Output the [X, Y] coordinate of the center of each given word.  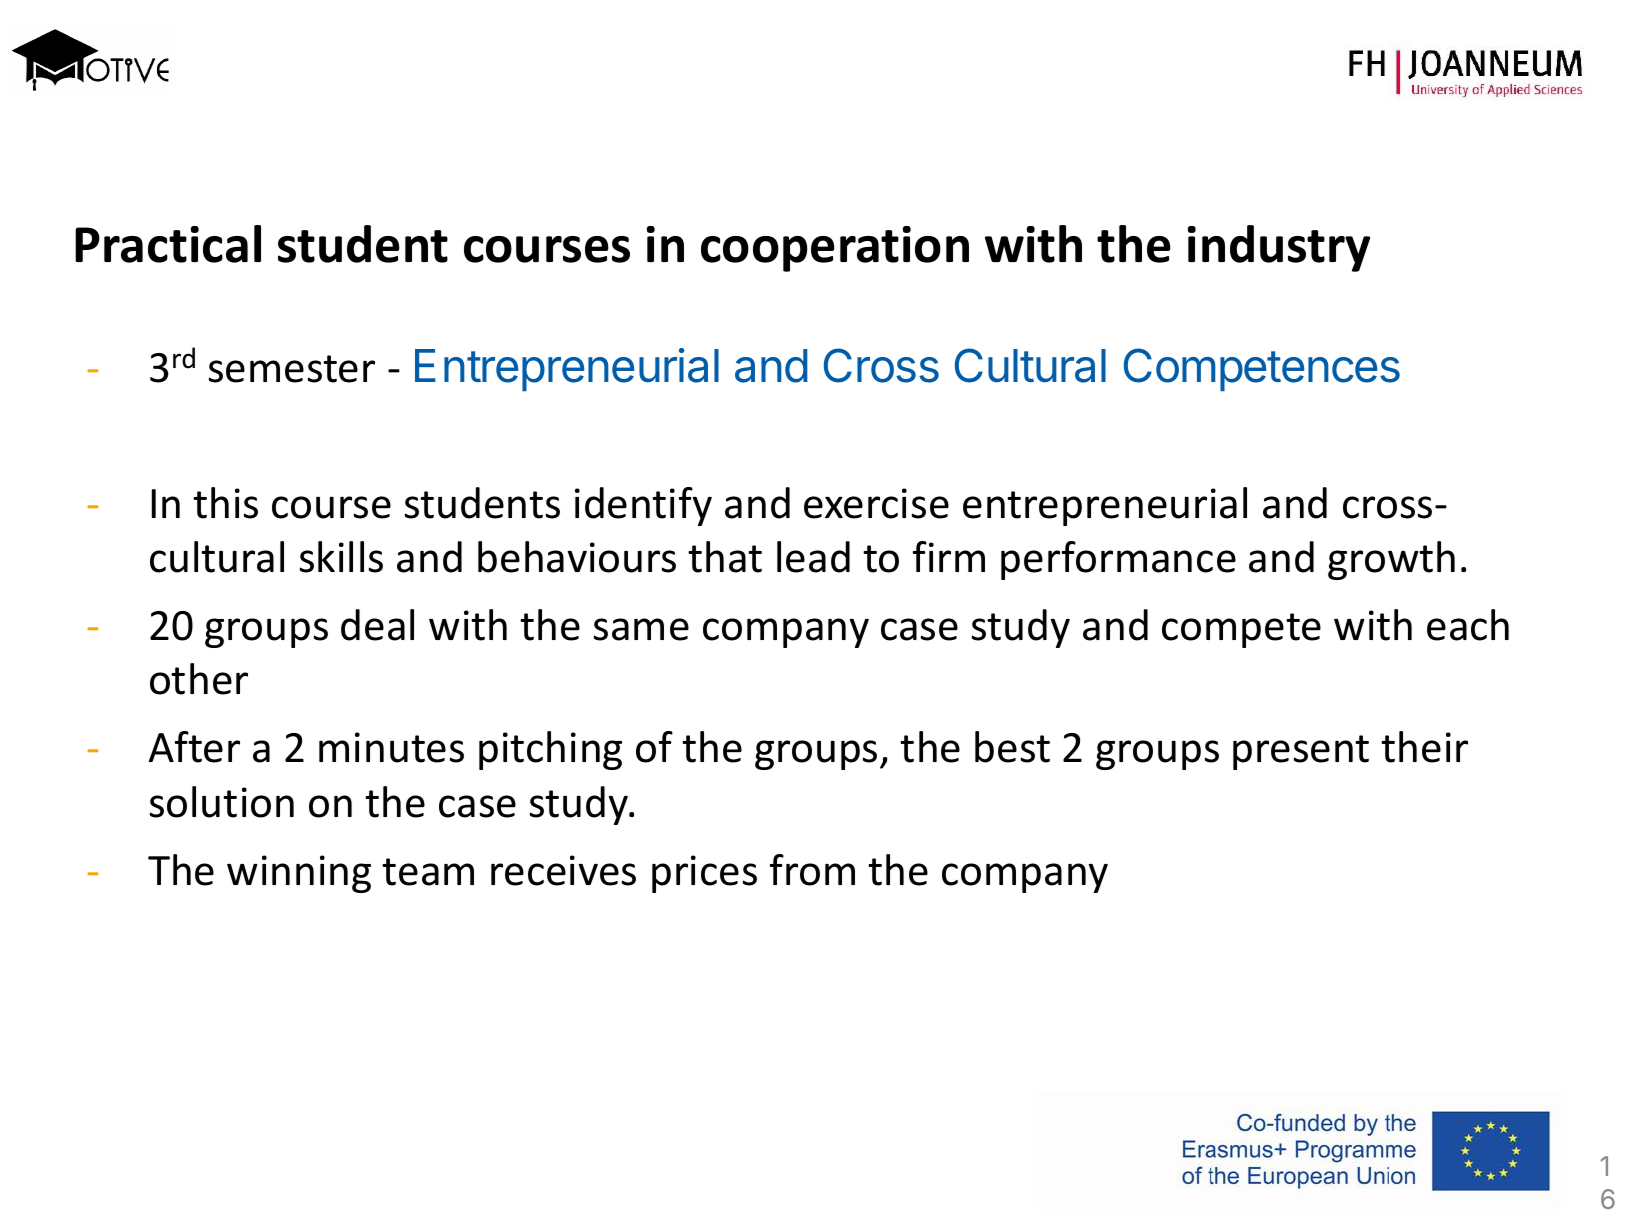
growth [1391, 560]
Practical [168, 244]
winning [299, 874]
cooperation [835, 249]
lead [813, 557]
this [225, 503]
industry [1279, 248]
